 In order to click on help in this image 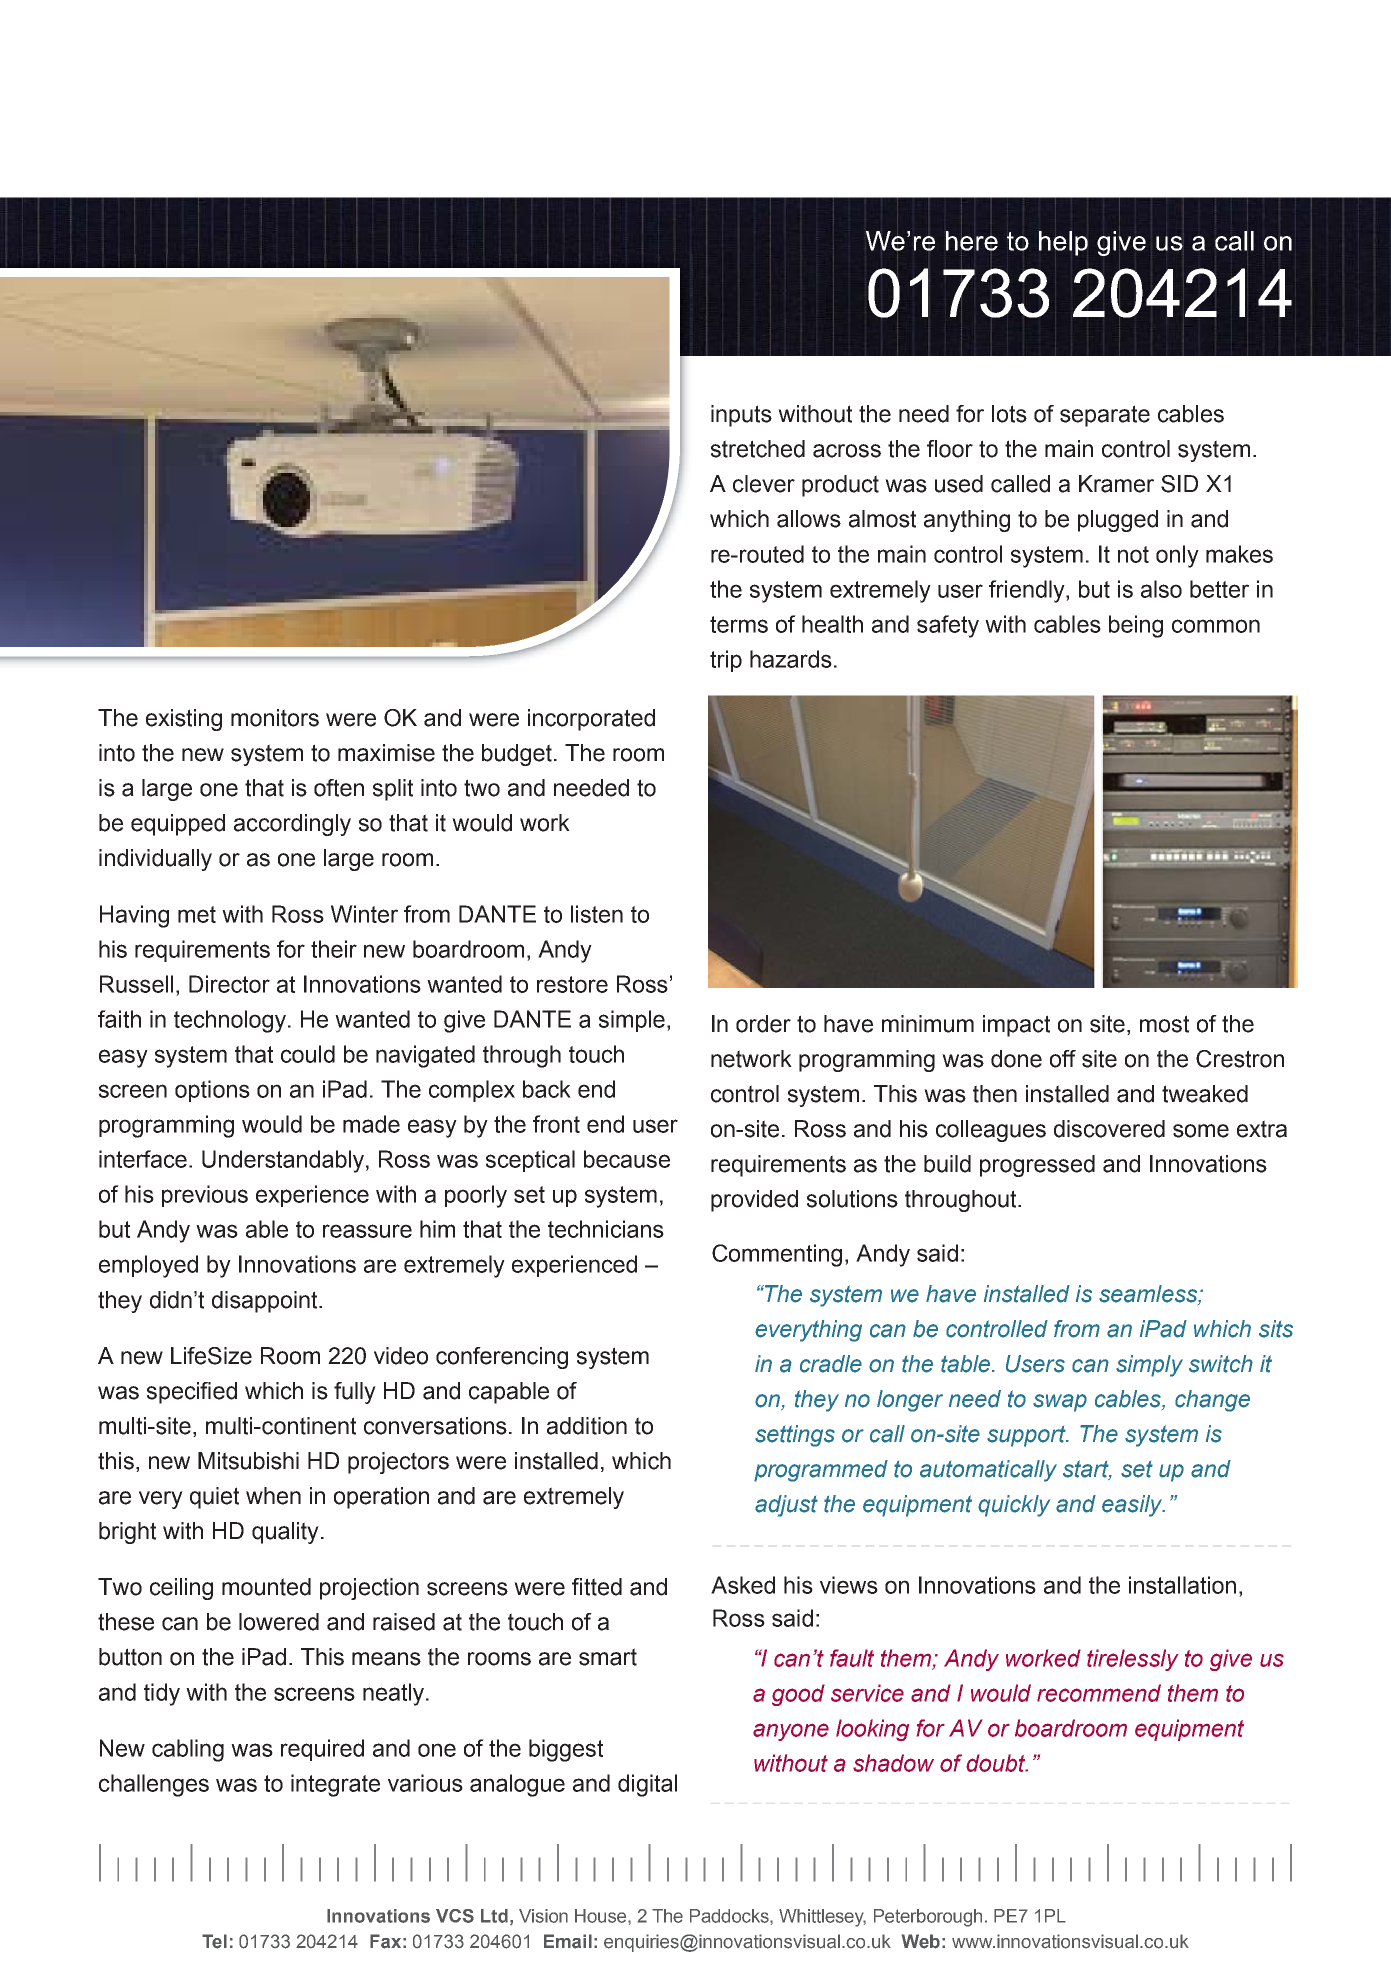, I will do `click(1063, 243)`.
